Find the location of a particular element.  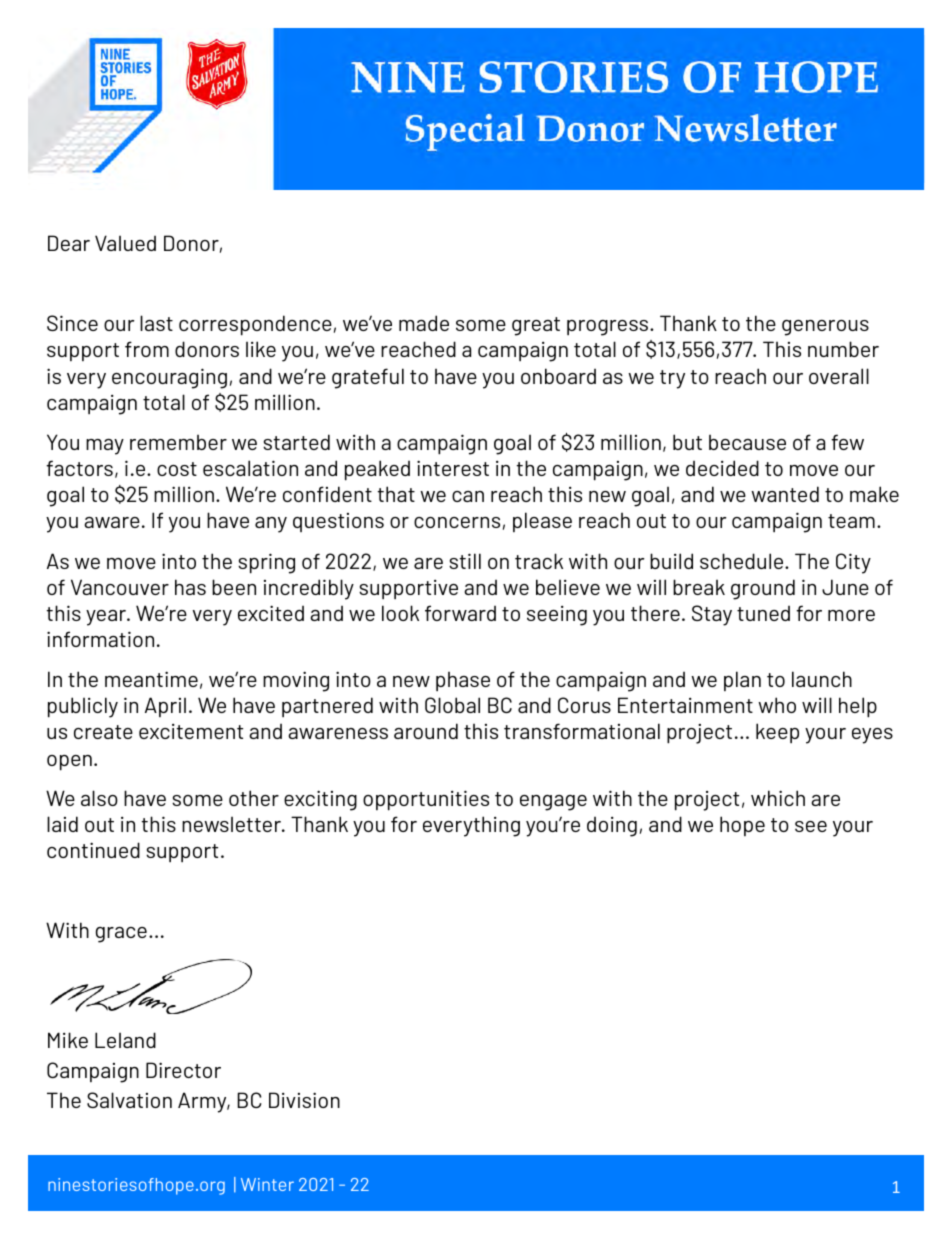

tuned is located at coordinates (763, 613).
